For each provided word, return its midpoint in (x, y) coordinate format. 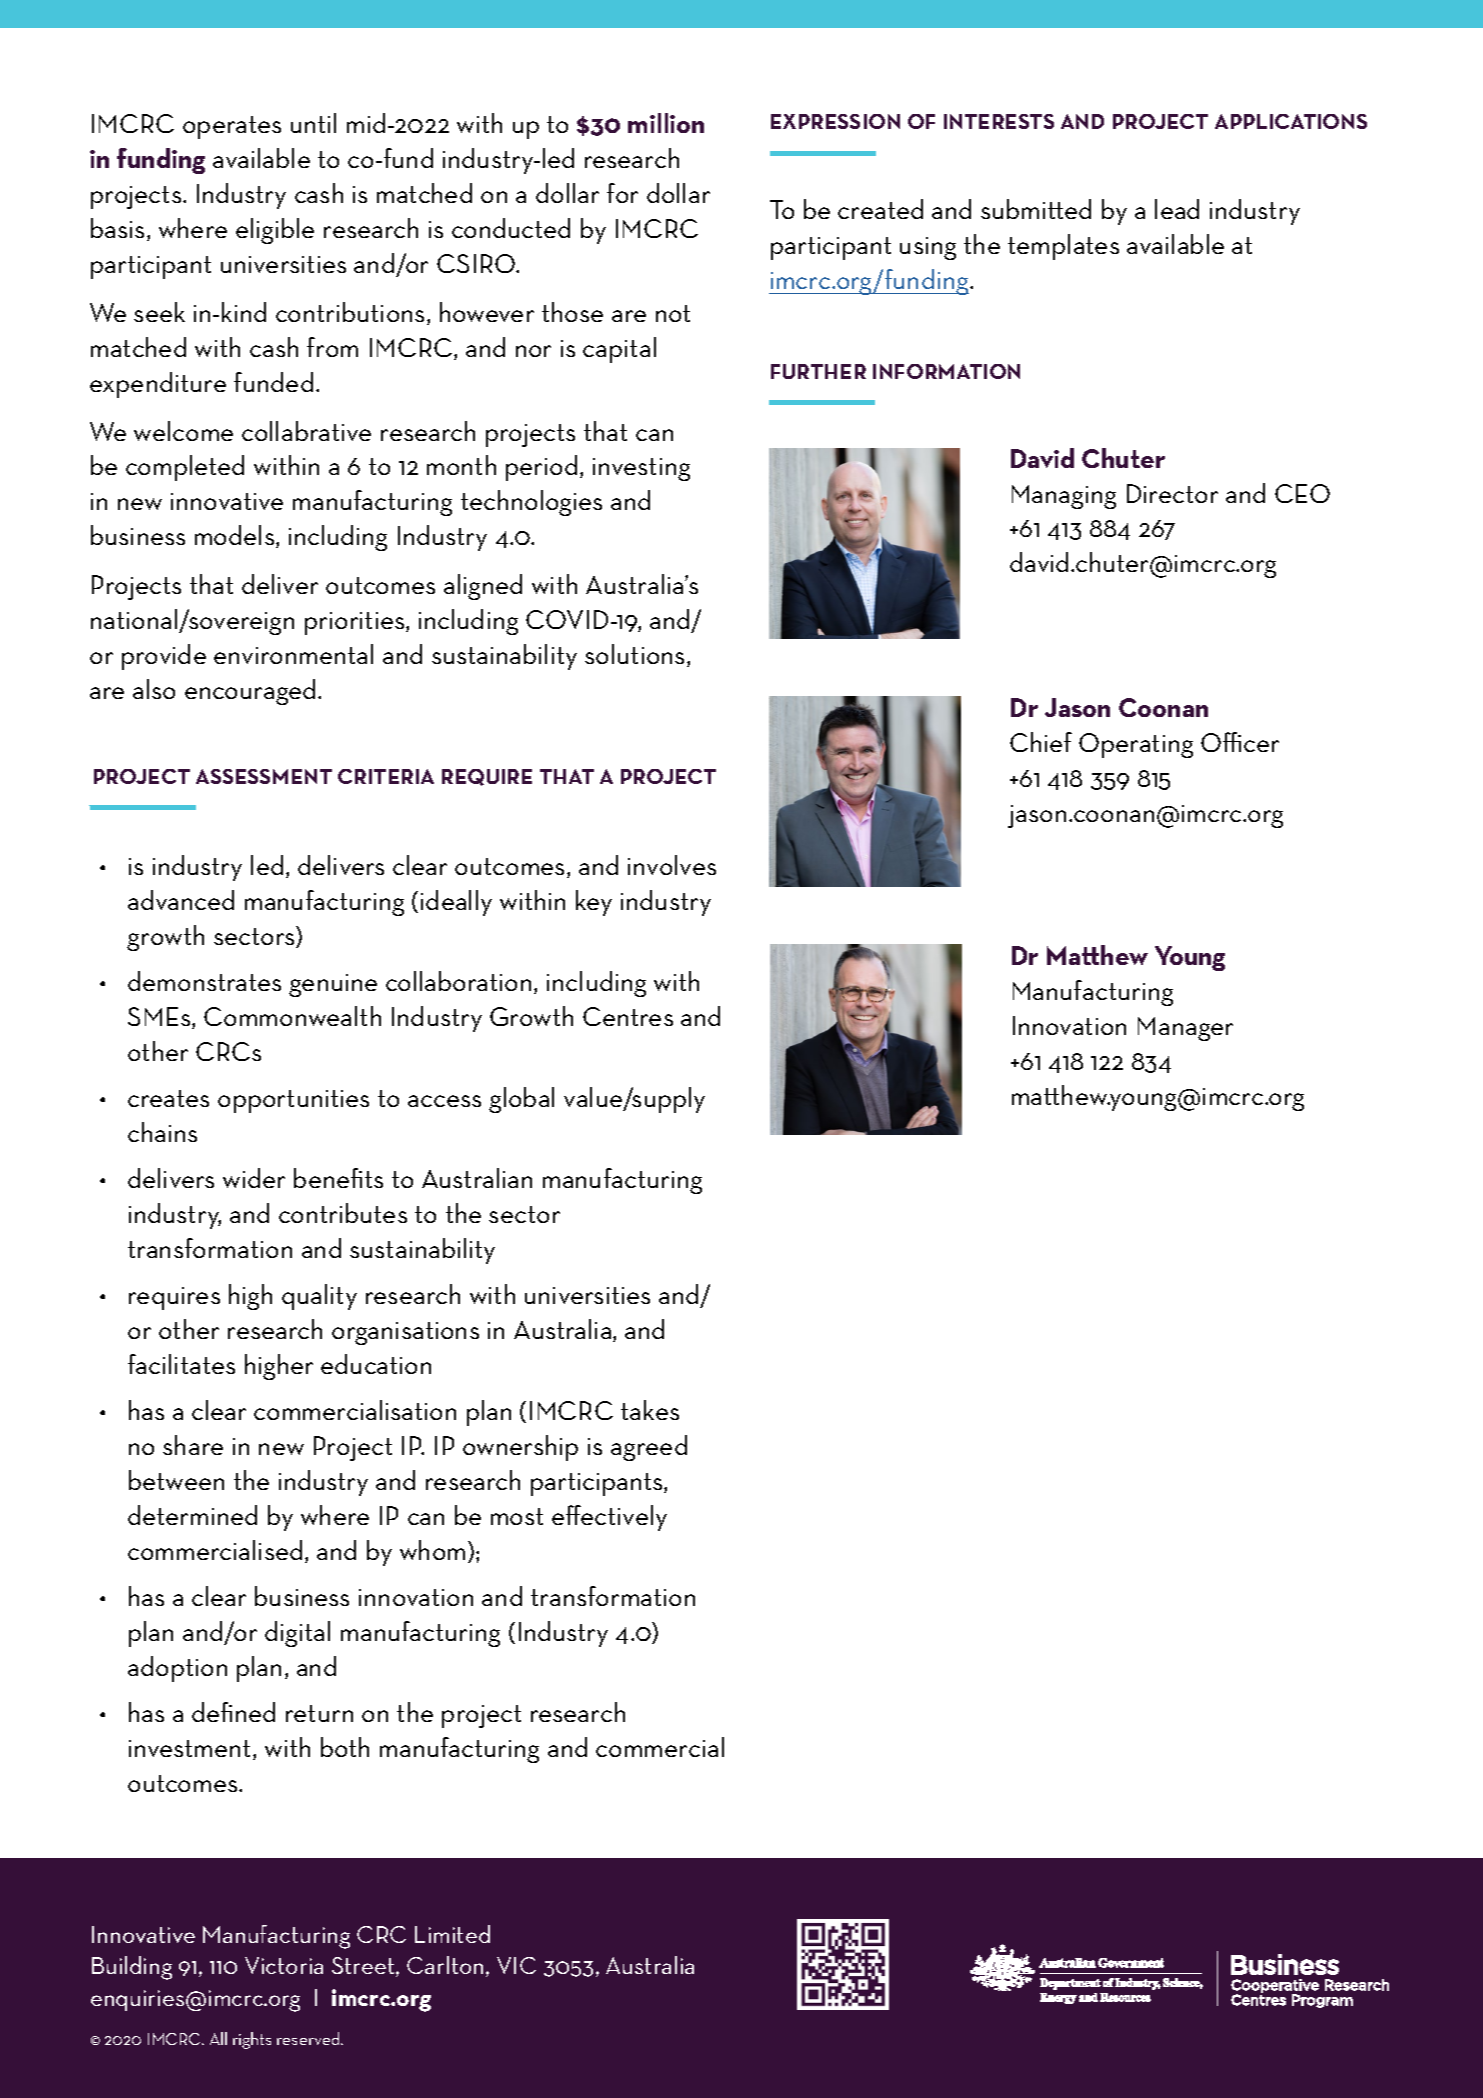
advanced (181, 900)
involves (672, 865)
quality (319, 1297)
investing (641, 469)
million (666, 123)
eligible (275, 231)
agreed (649, 1448)
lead (1177, 209)
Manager (1185, 1029)
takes (650, 1410)
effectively (609, 1518)
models (236, 536)
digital (297, 1634)
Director (1172, 493)
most (517, 1516)
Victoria (284, 1965)
